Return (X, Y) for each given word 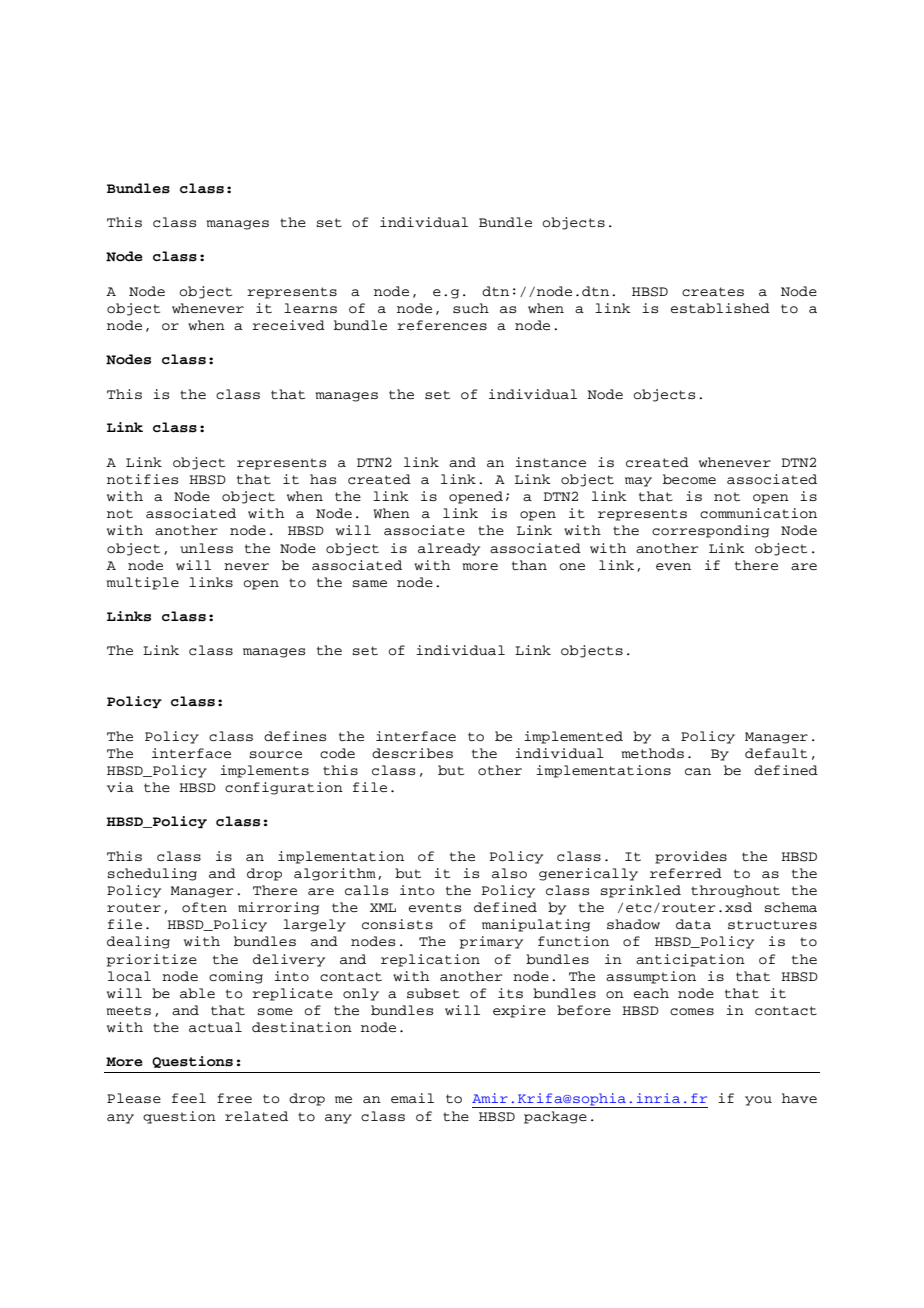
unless (206, 548)
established (720, 308)
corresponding (710, 531)
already (449, 549)
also (509, 873)
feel (189, 1098)
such (471, 308)
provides (691, 857)
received (288, 325)
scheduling (152, 874)
